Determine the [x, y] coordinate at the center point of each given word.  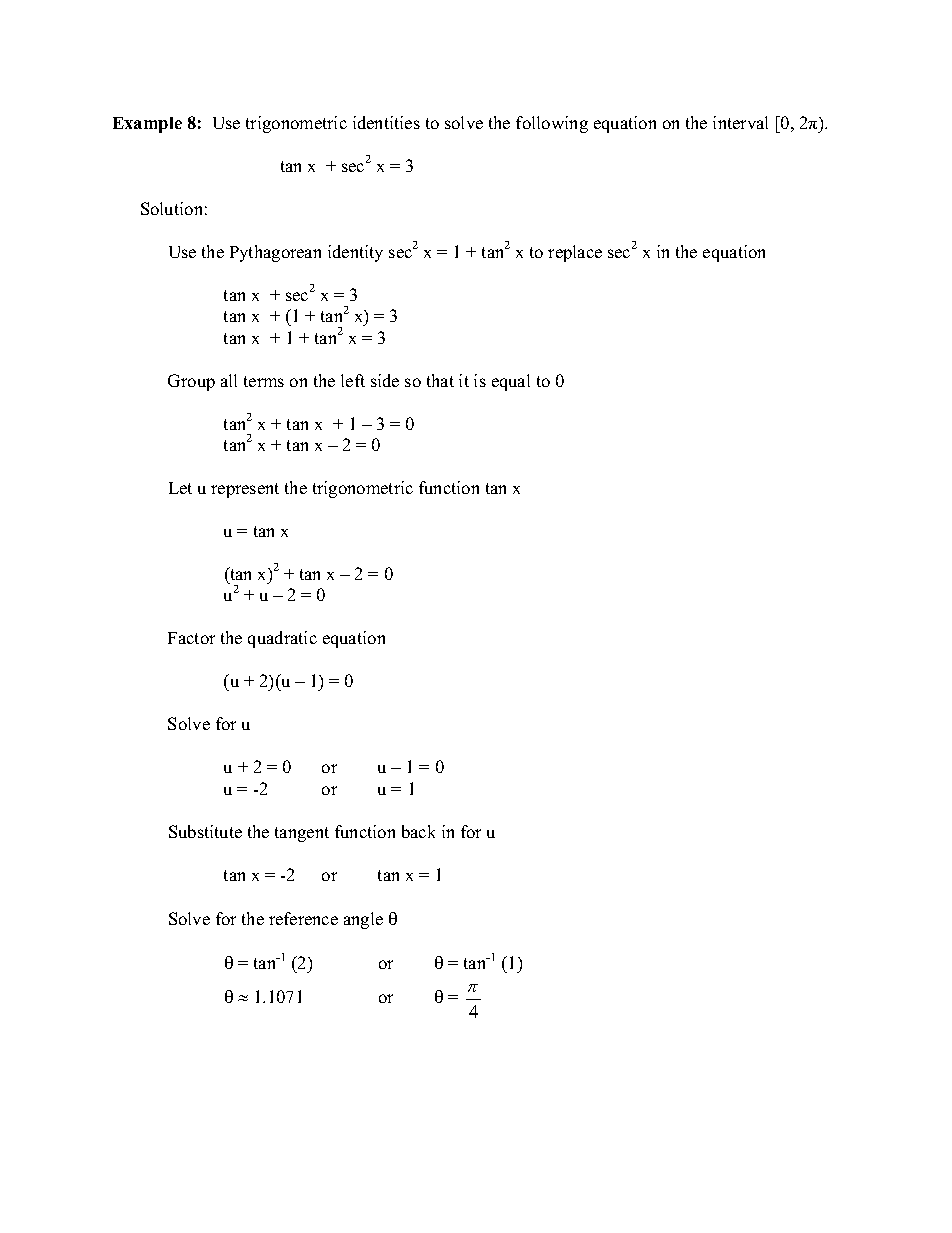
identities [386, 122]
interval [740, 122]
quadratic [282, 639]
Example [147, 125]
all [229, 380]
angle [363, 920]
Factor [191, 638]
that [440, 380]
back [418, 831]
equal [511, 382]
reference [303, 918]
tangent [302, 834]
